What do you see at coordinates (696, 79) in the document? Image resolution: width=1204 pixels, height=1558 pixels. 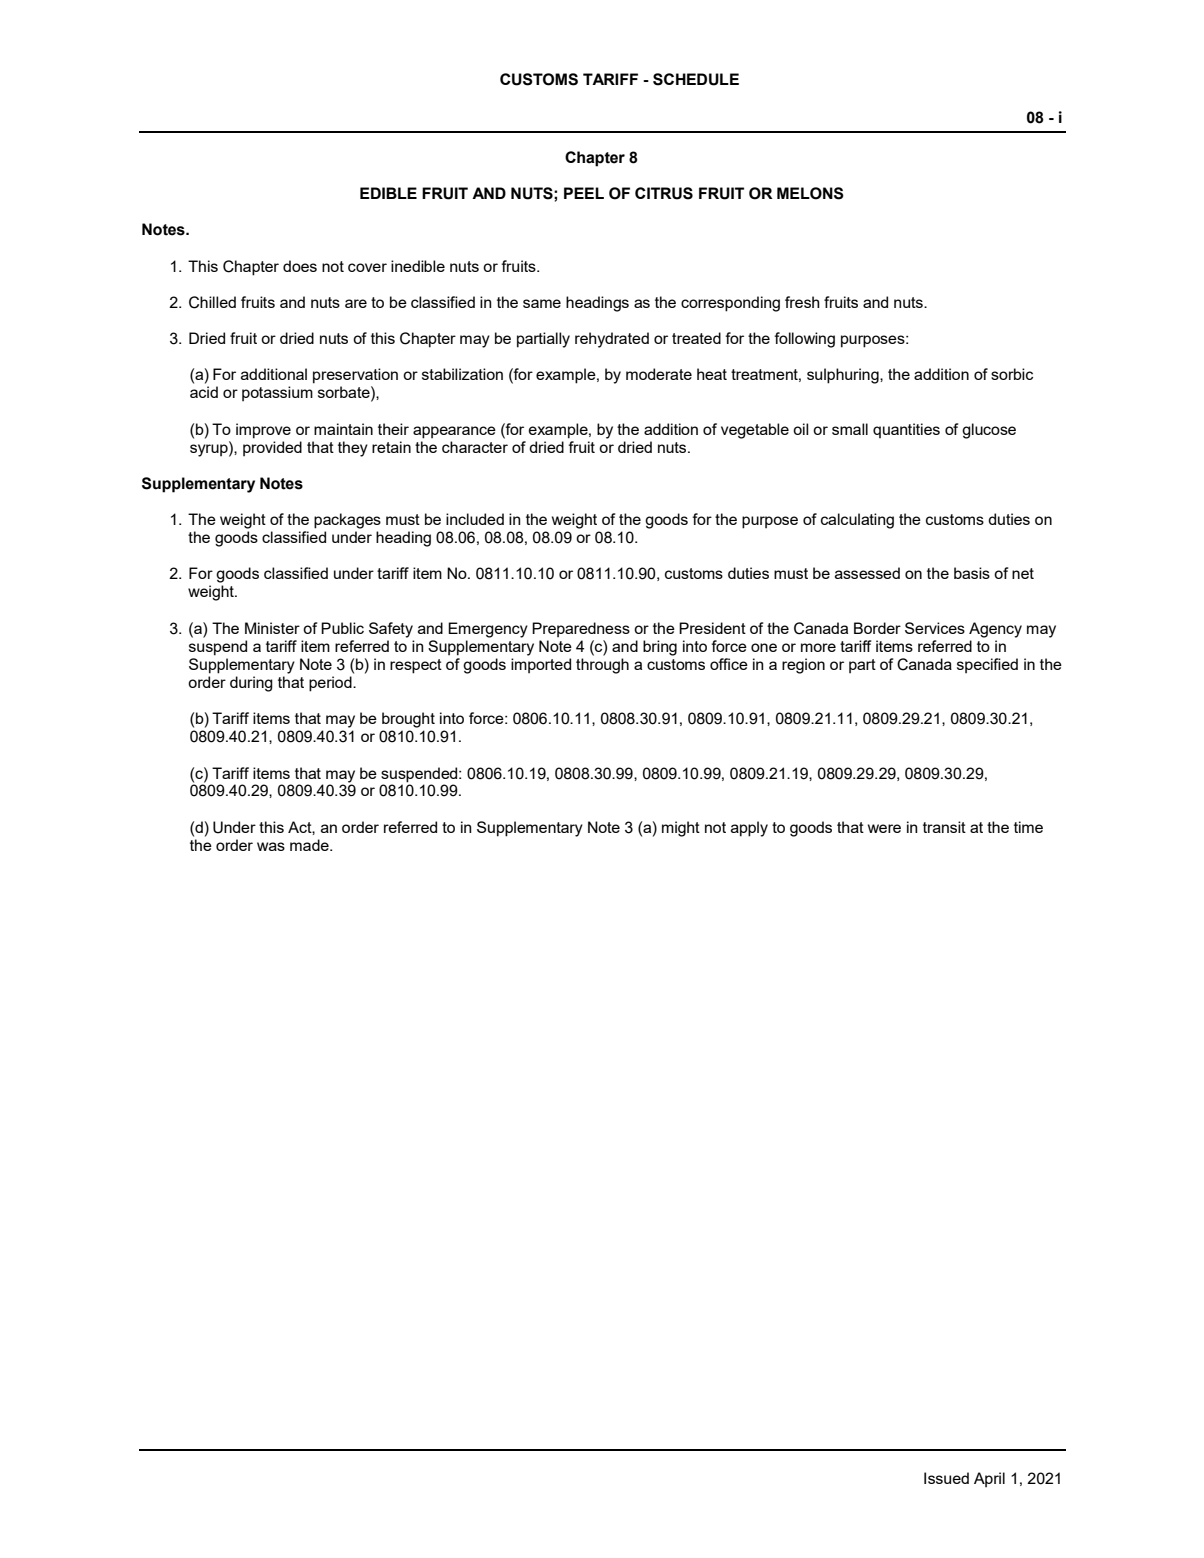 I see `SCHEDULE` at bounding box center [696, 79].
